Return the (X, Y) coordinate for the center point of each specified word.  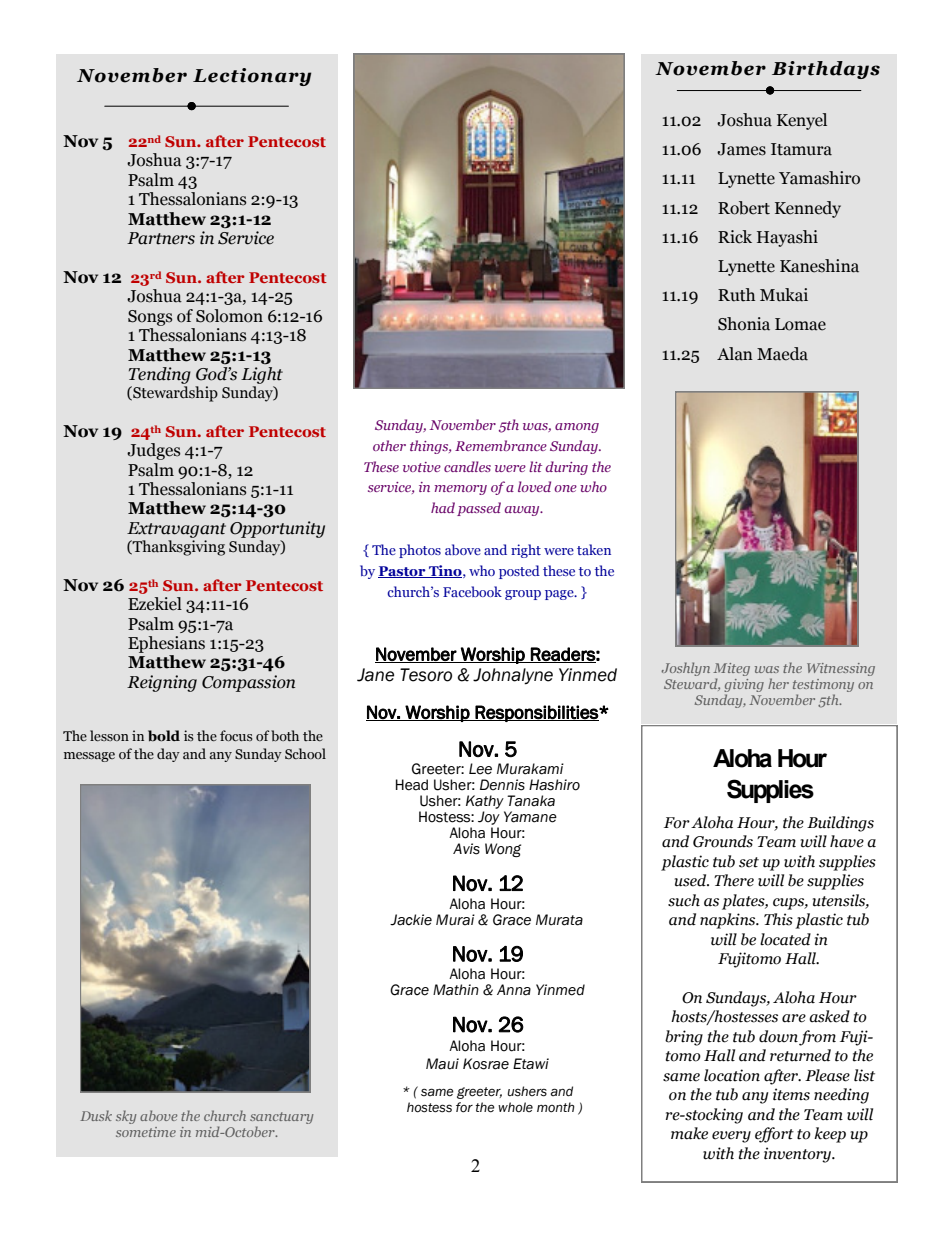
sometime (146, 1132)
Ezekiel (155, 604)
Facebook (472, 591)
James (741, 149)
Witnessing (841, 669)
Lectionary (252, 77)
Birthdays (826, 70)
